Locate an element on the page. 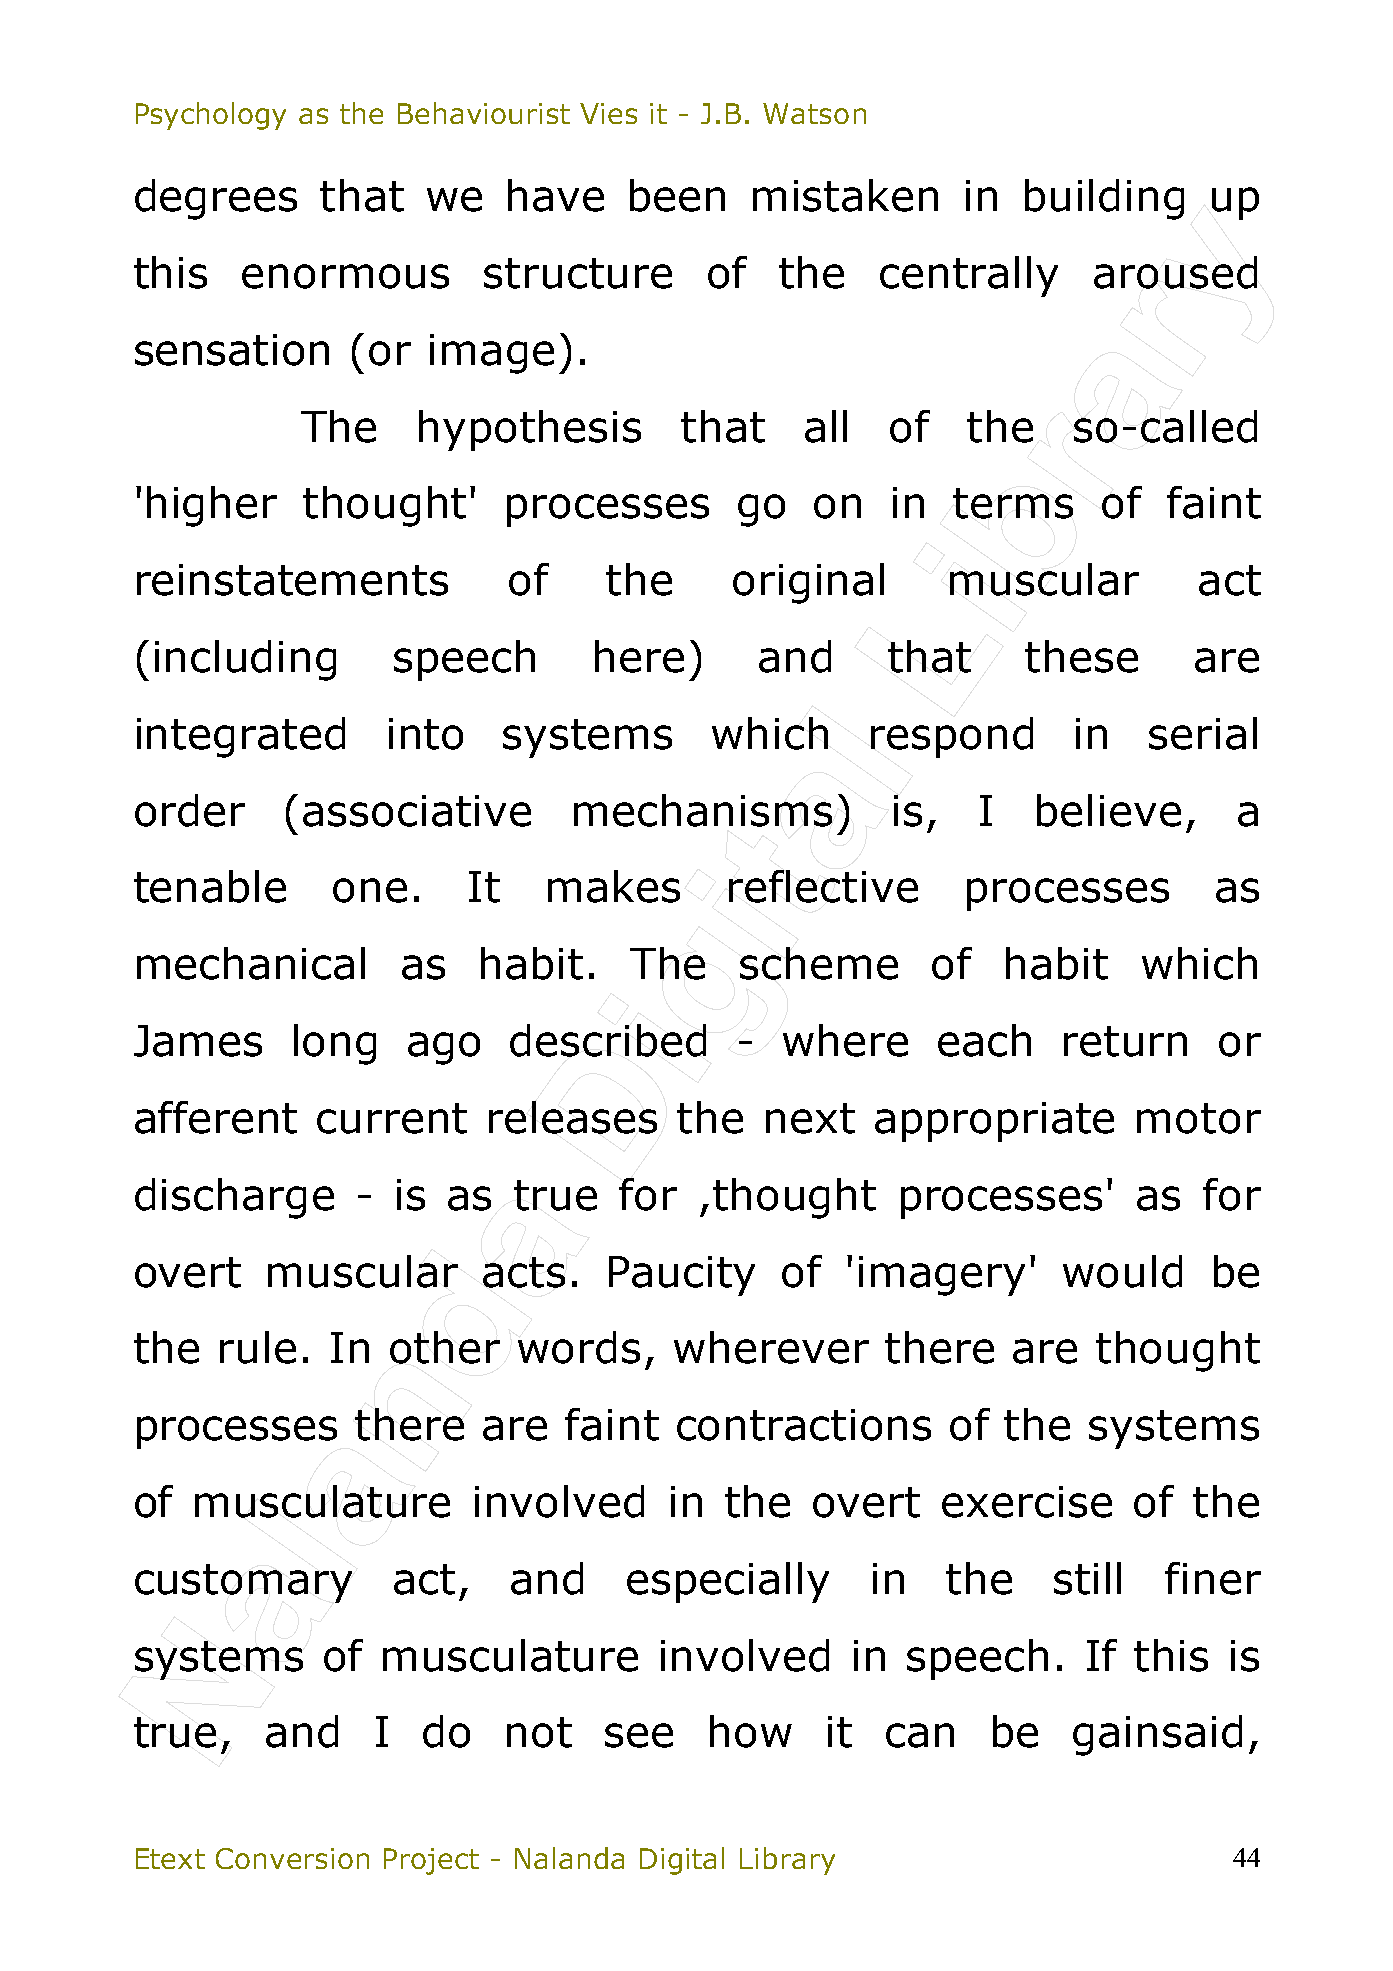  Conversion is located at coordinates (292, 1858).
